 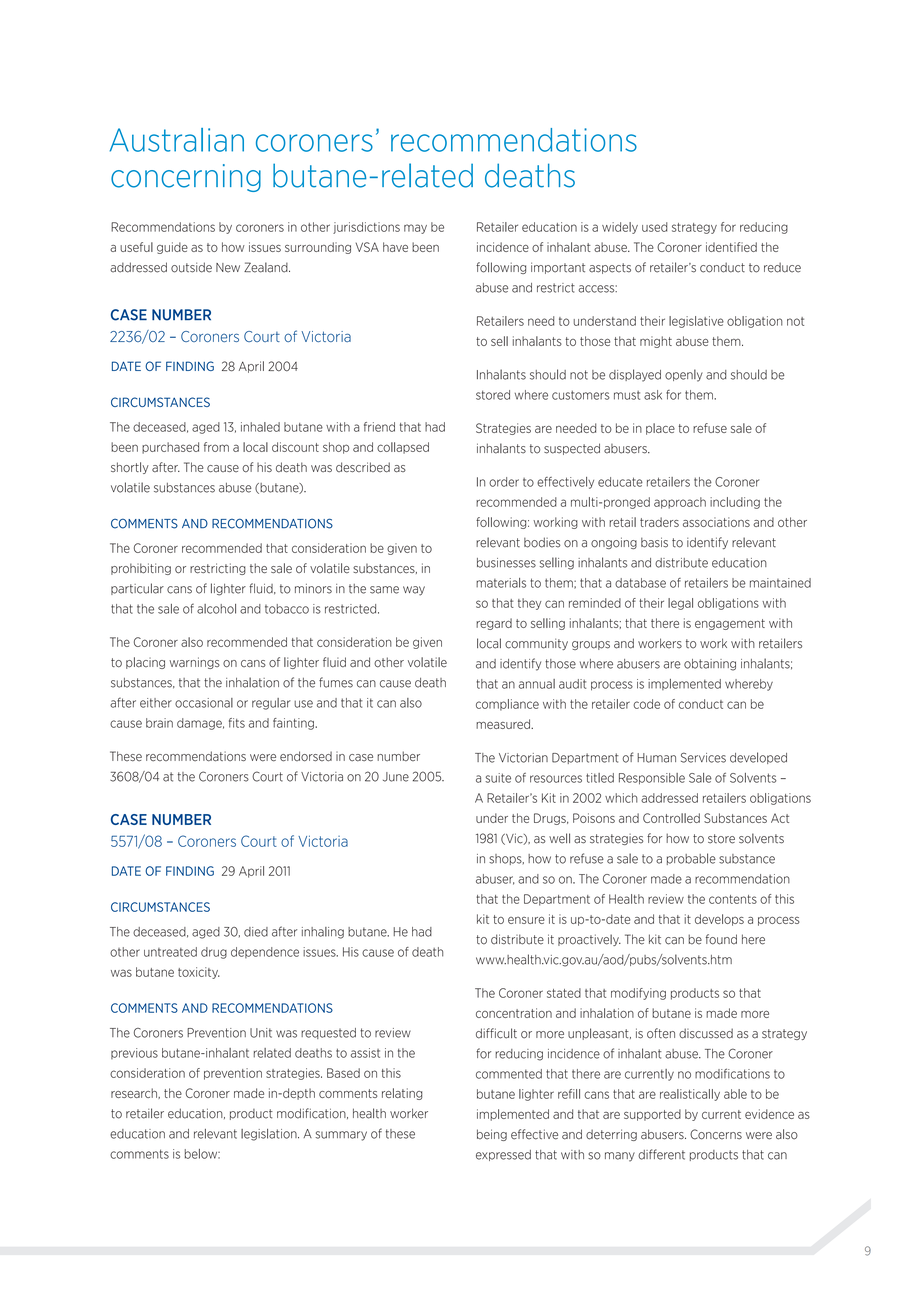 I want to click on fits, so click(x=237, y=723).
